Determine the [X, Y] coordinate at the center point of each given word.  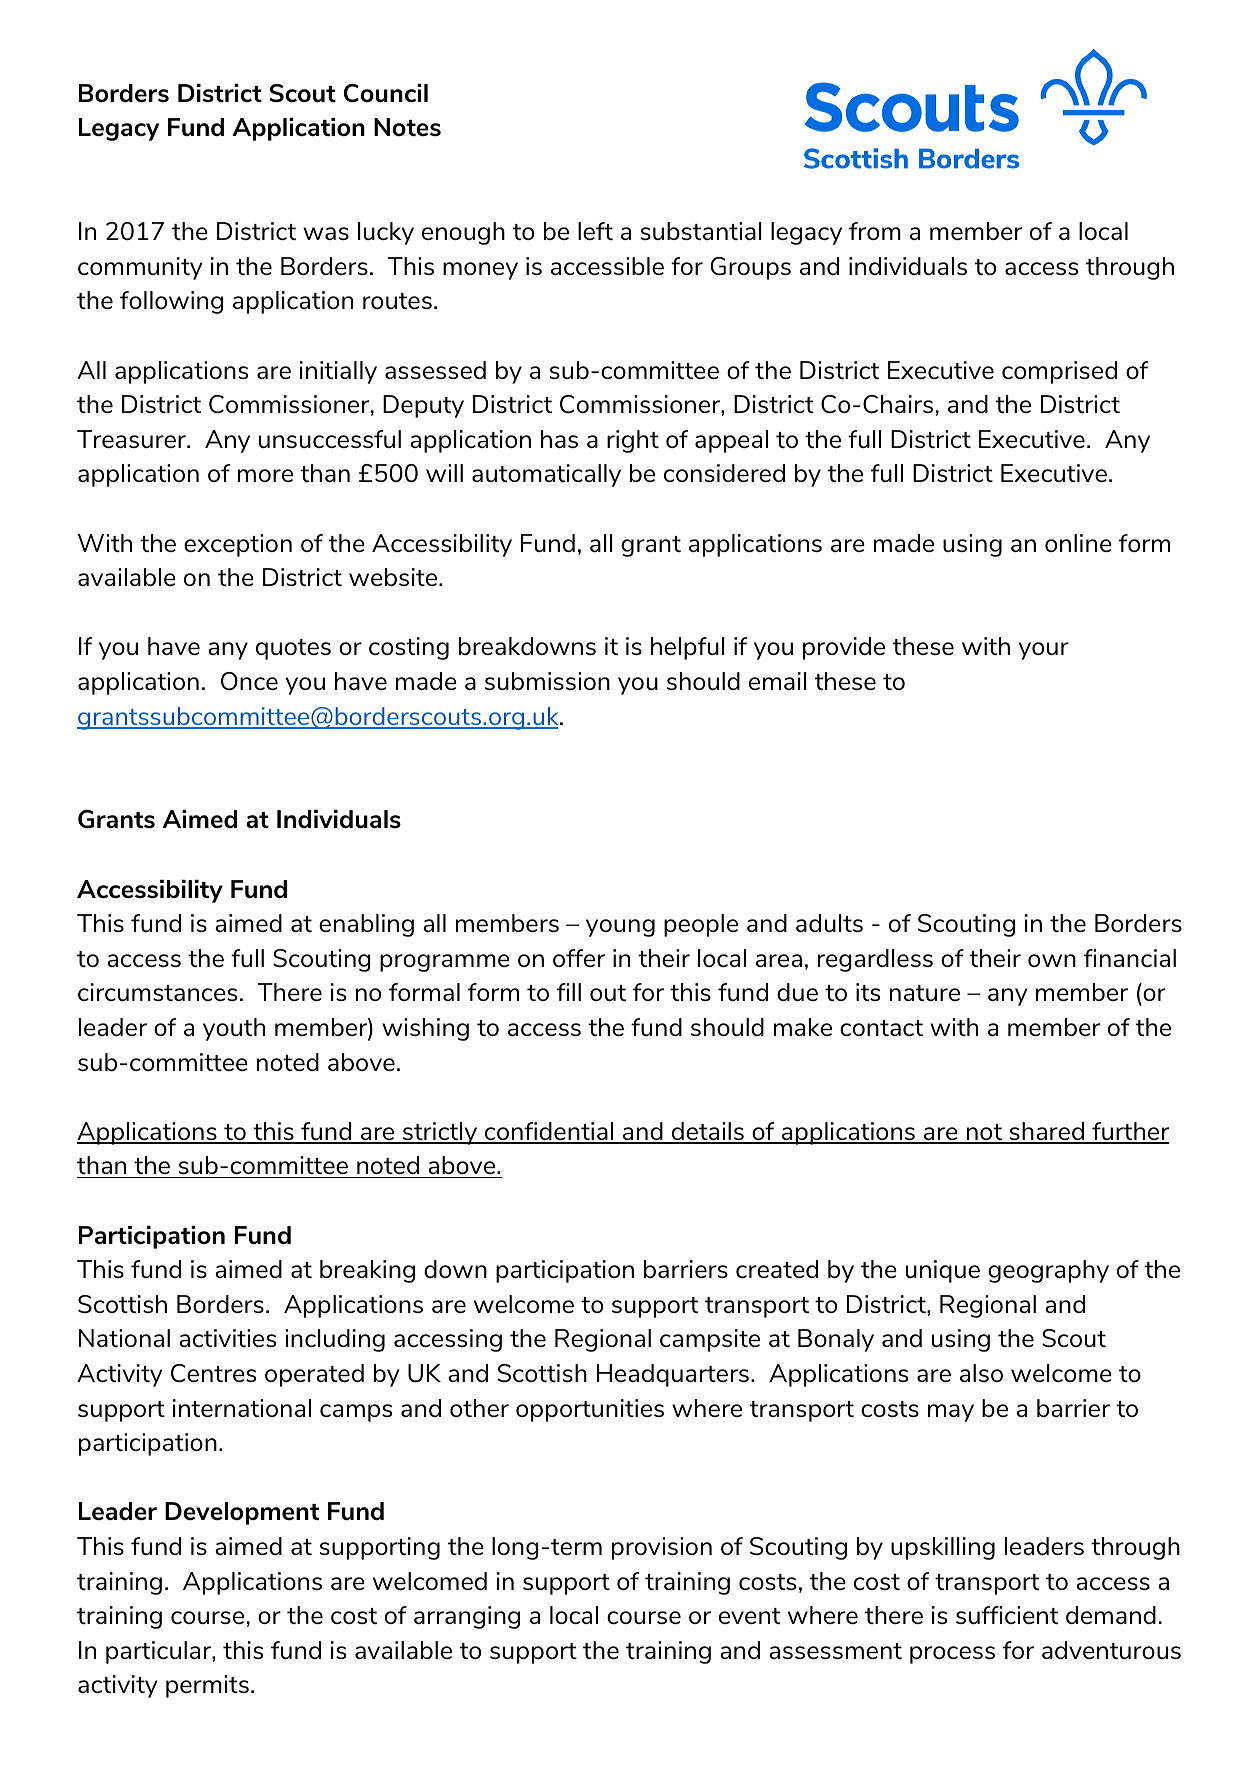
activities [227, 1338]
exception [238, 545]
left [595, 231]
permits [207, 1686]
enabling [366, 925]
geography [1048, 1271]
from [875, 231]
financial [1130, 958]
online [1078, 543]
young [620, 928]
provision [662, 1548]
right [633, 441]
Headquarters [673, 1375]
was [326, 233]
